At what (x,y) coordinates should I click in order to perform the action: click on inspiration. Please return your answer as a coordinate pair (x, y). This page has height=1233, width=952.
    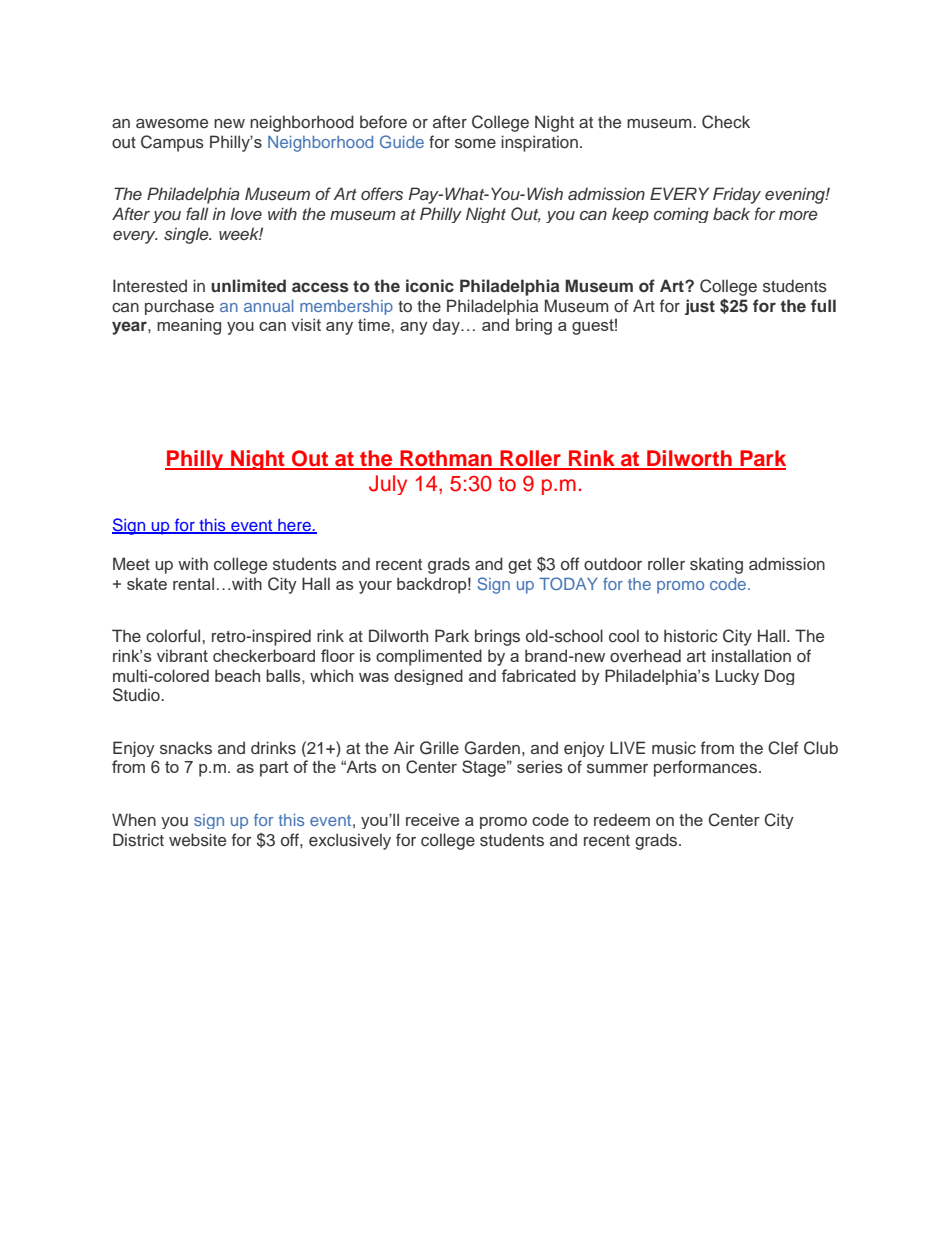
    Looking at the image, I should click on (539, 143).
